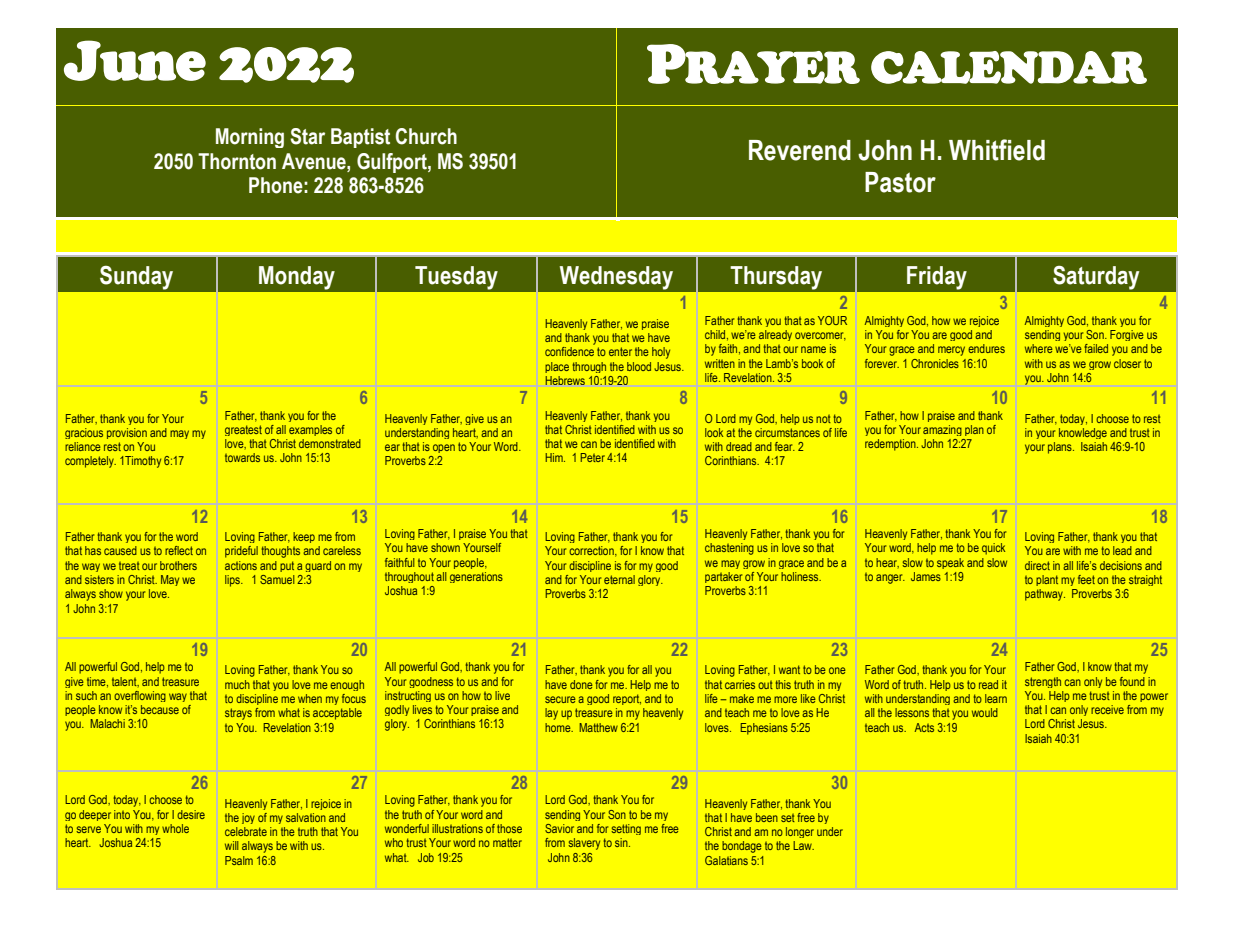 The height and width of the page is (952, 1233). I want to click on sin, so click(622, 842).
